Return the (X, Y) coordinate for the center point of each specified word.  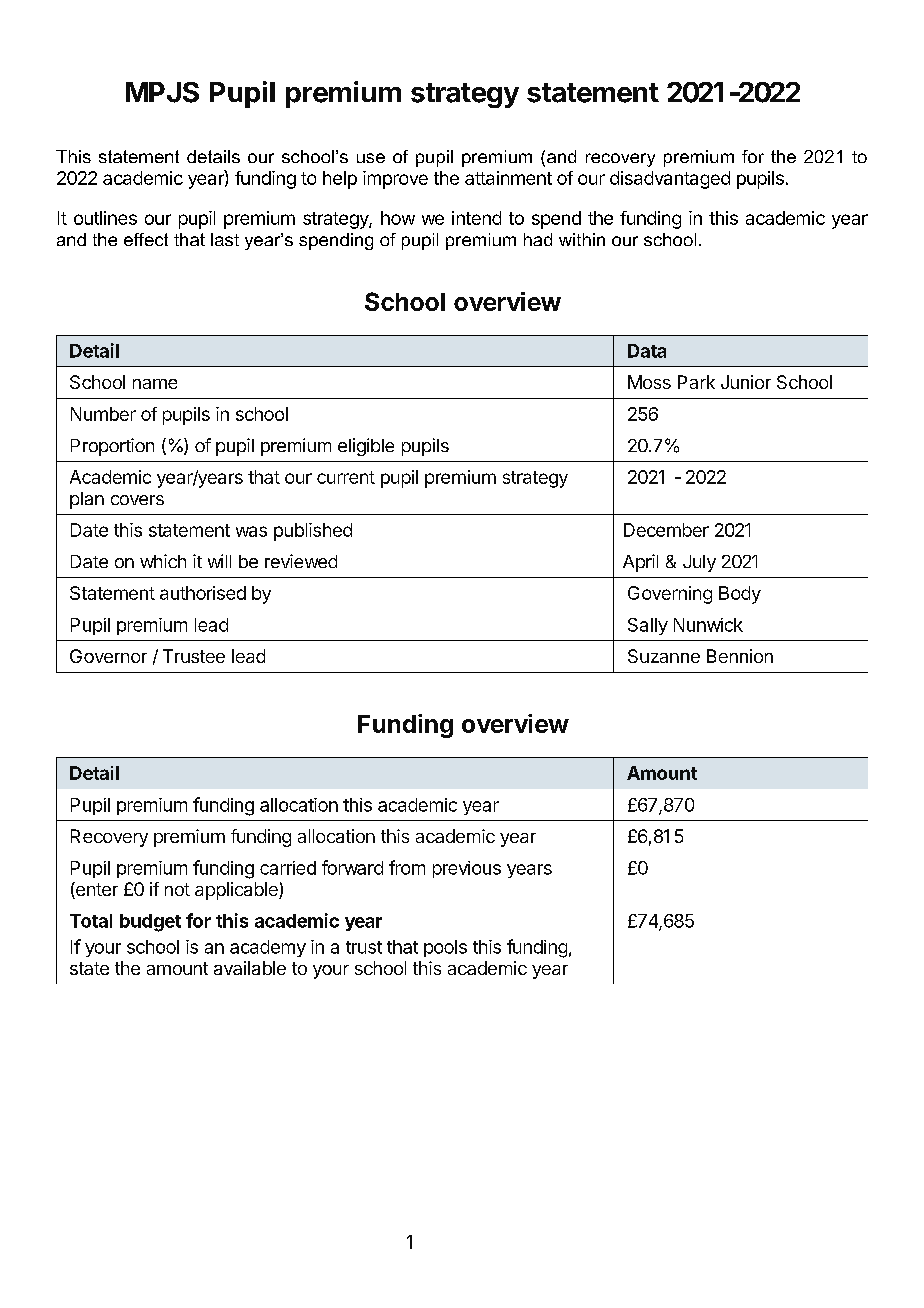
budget (150, 923)
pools (445, 948)
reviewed (301, 561)
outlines (105, 218)
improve (395, 180)
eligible (366, 447)
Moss (649, 382)
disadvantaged (670, 180)
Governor (108, 656)
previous (467, 869)
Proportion (112, 447)
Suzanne (664, 656)
